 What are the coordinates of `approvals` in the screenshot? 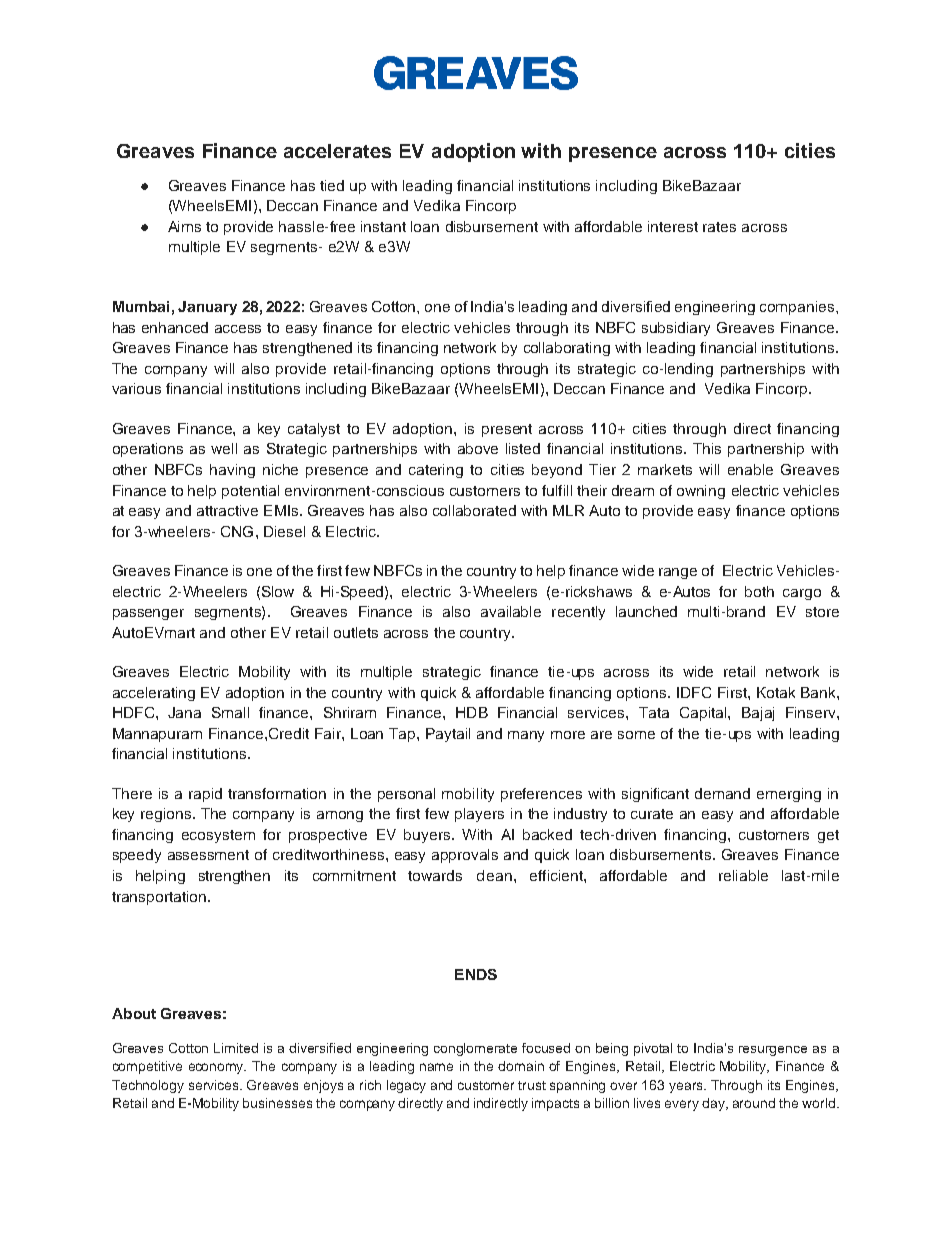 It's located at (465, 856).
